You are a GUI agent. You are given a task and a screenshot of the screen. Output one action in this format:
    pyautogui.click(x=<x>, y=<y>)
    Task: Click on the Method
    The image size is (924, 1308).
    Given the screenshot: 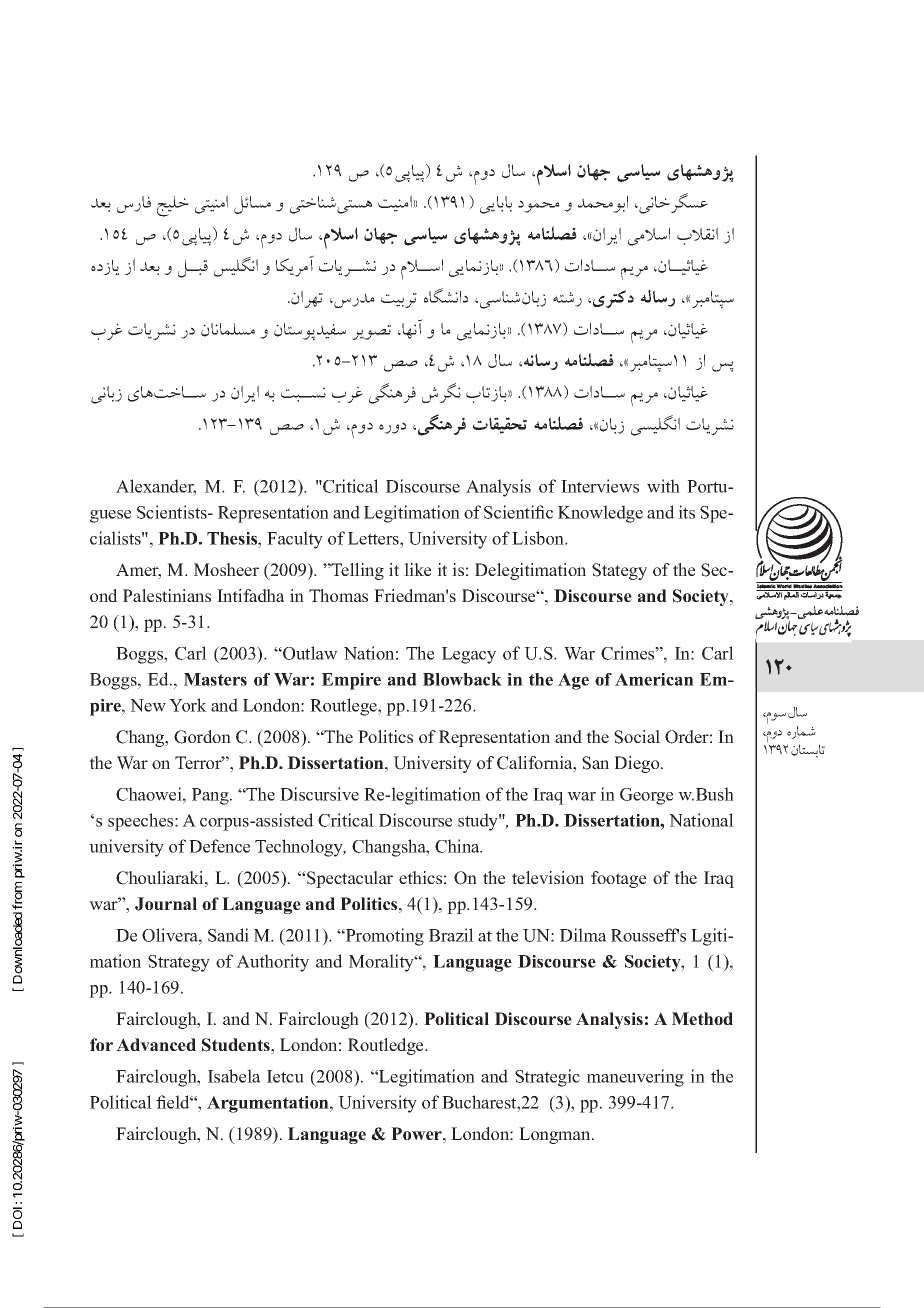 What is the action you would take?
    pyautogui.click(x=702, y=1018)
